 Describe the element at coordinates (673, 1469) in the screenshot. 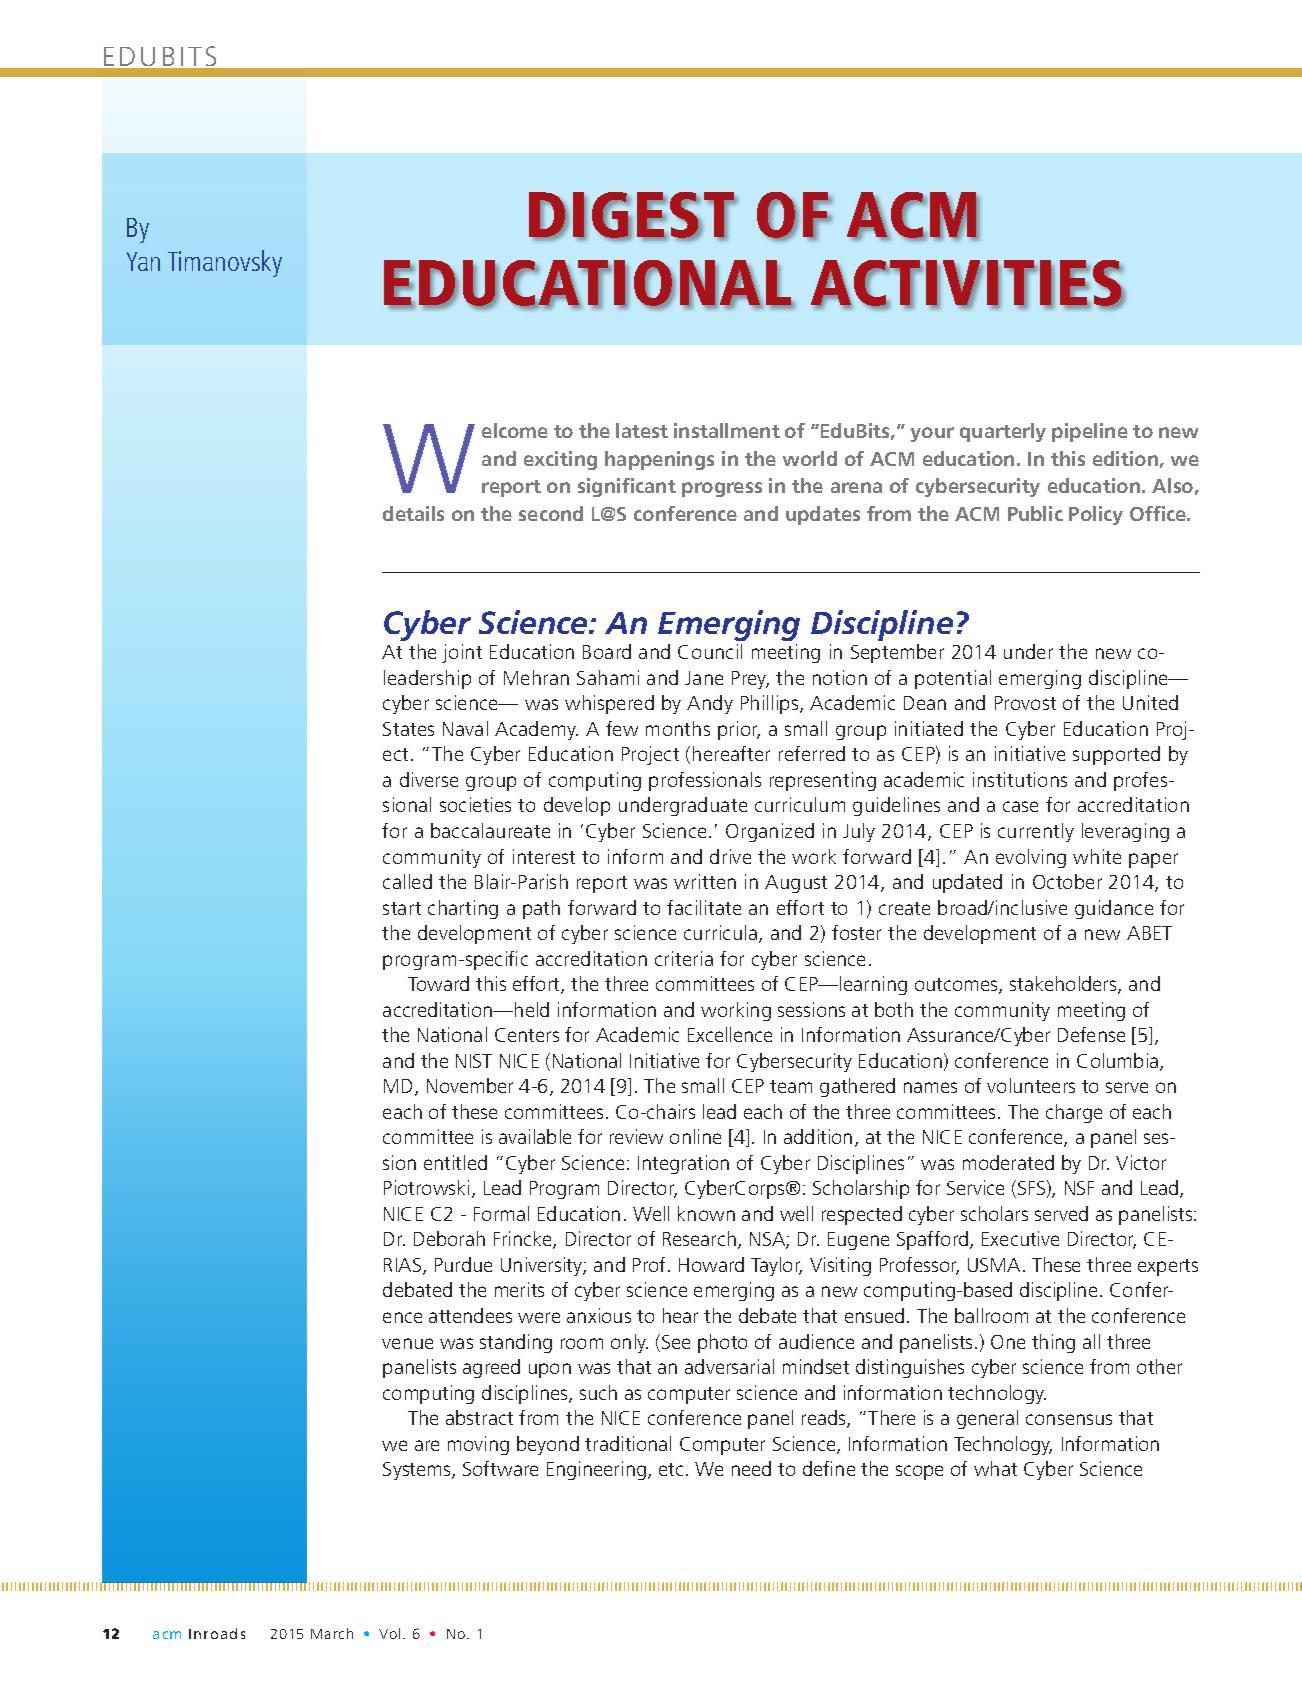

I see `etc` at that location.
